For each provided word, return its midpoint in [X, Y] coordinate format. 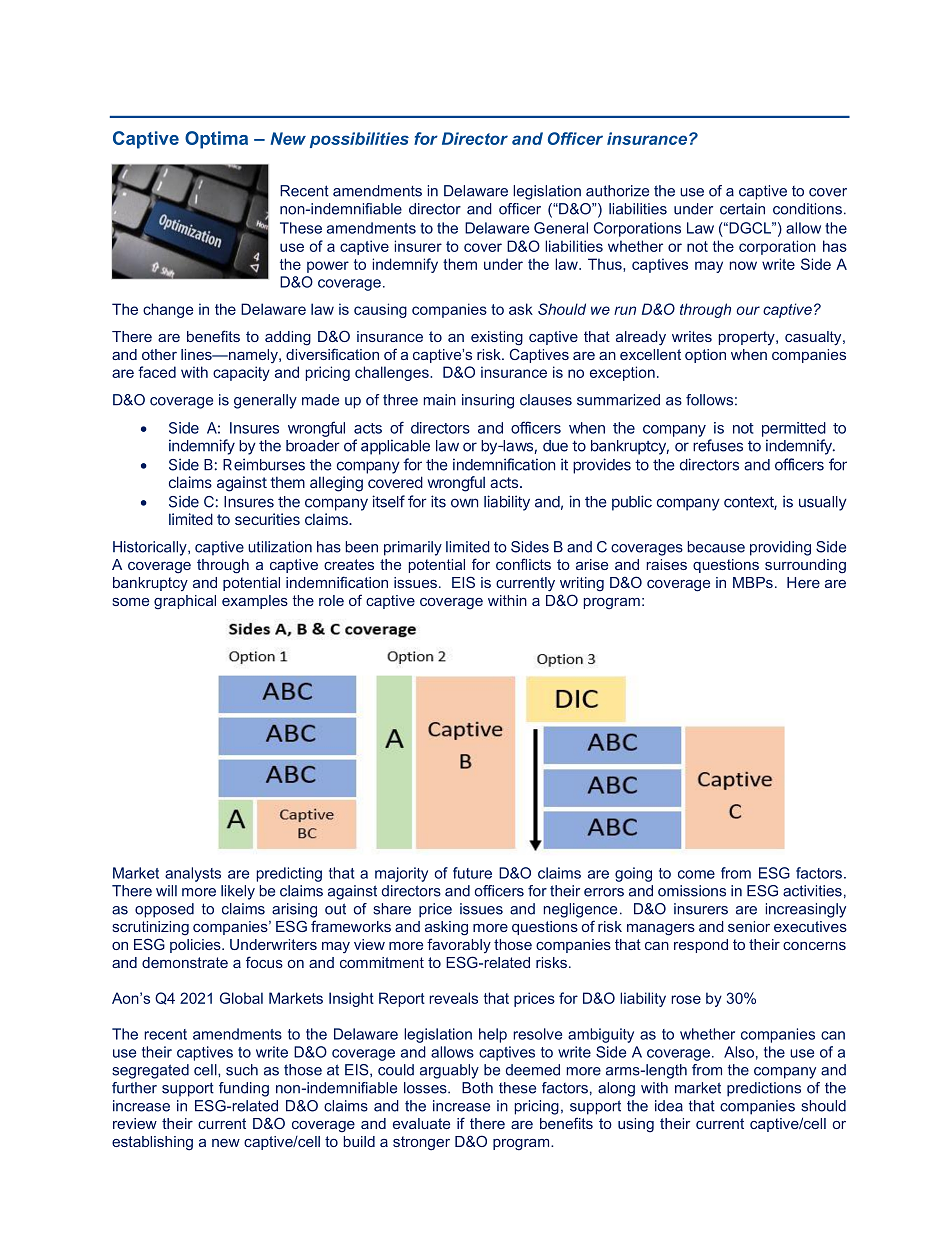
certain [742, 209]
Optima [216, 140]
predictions [764, 1089]
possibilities [359, 140]
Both [477, 1088]
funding [244, 1089]
